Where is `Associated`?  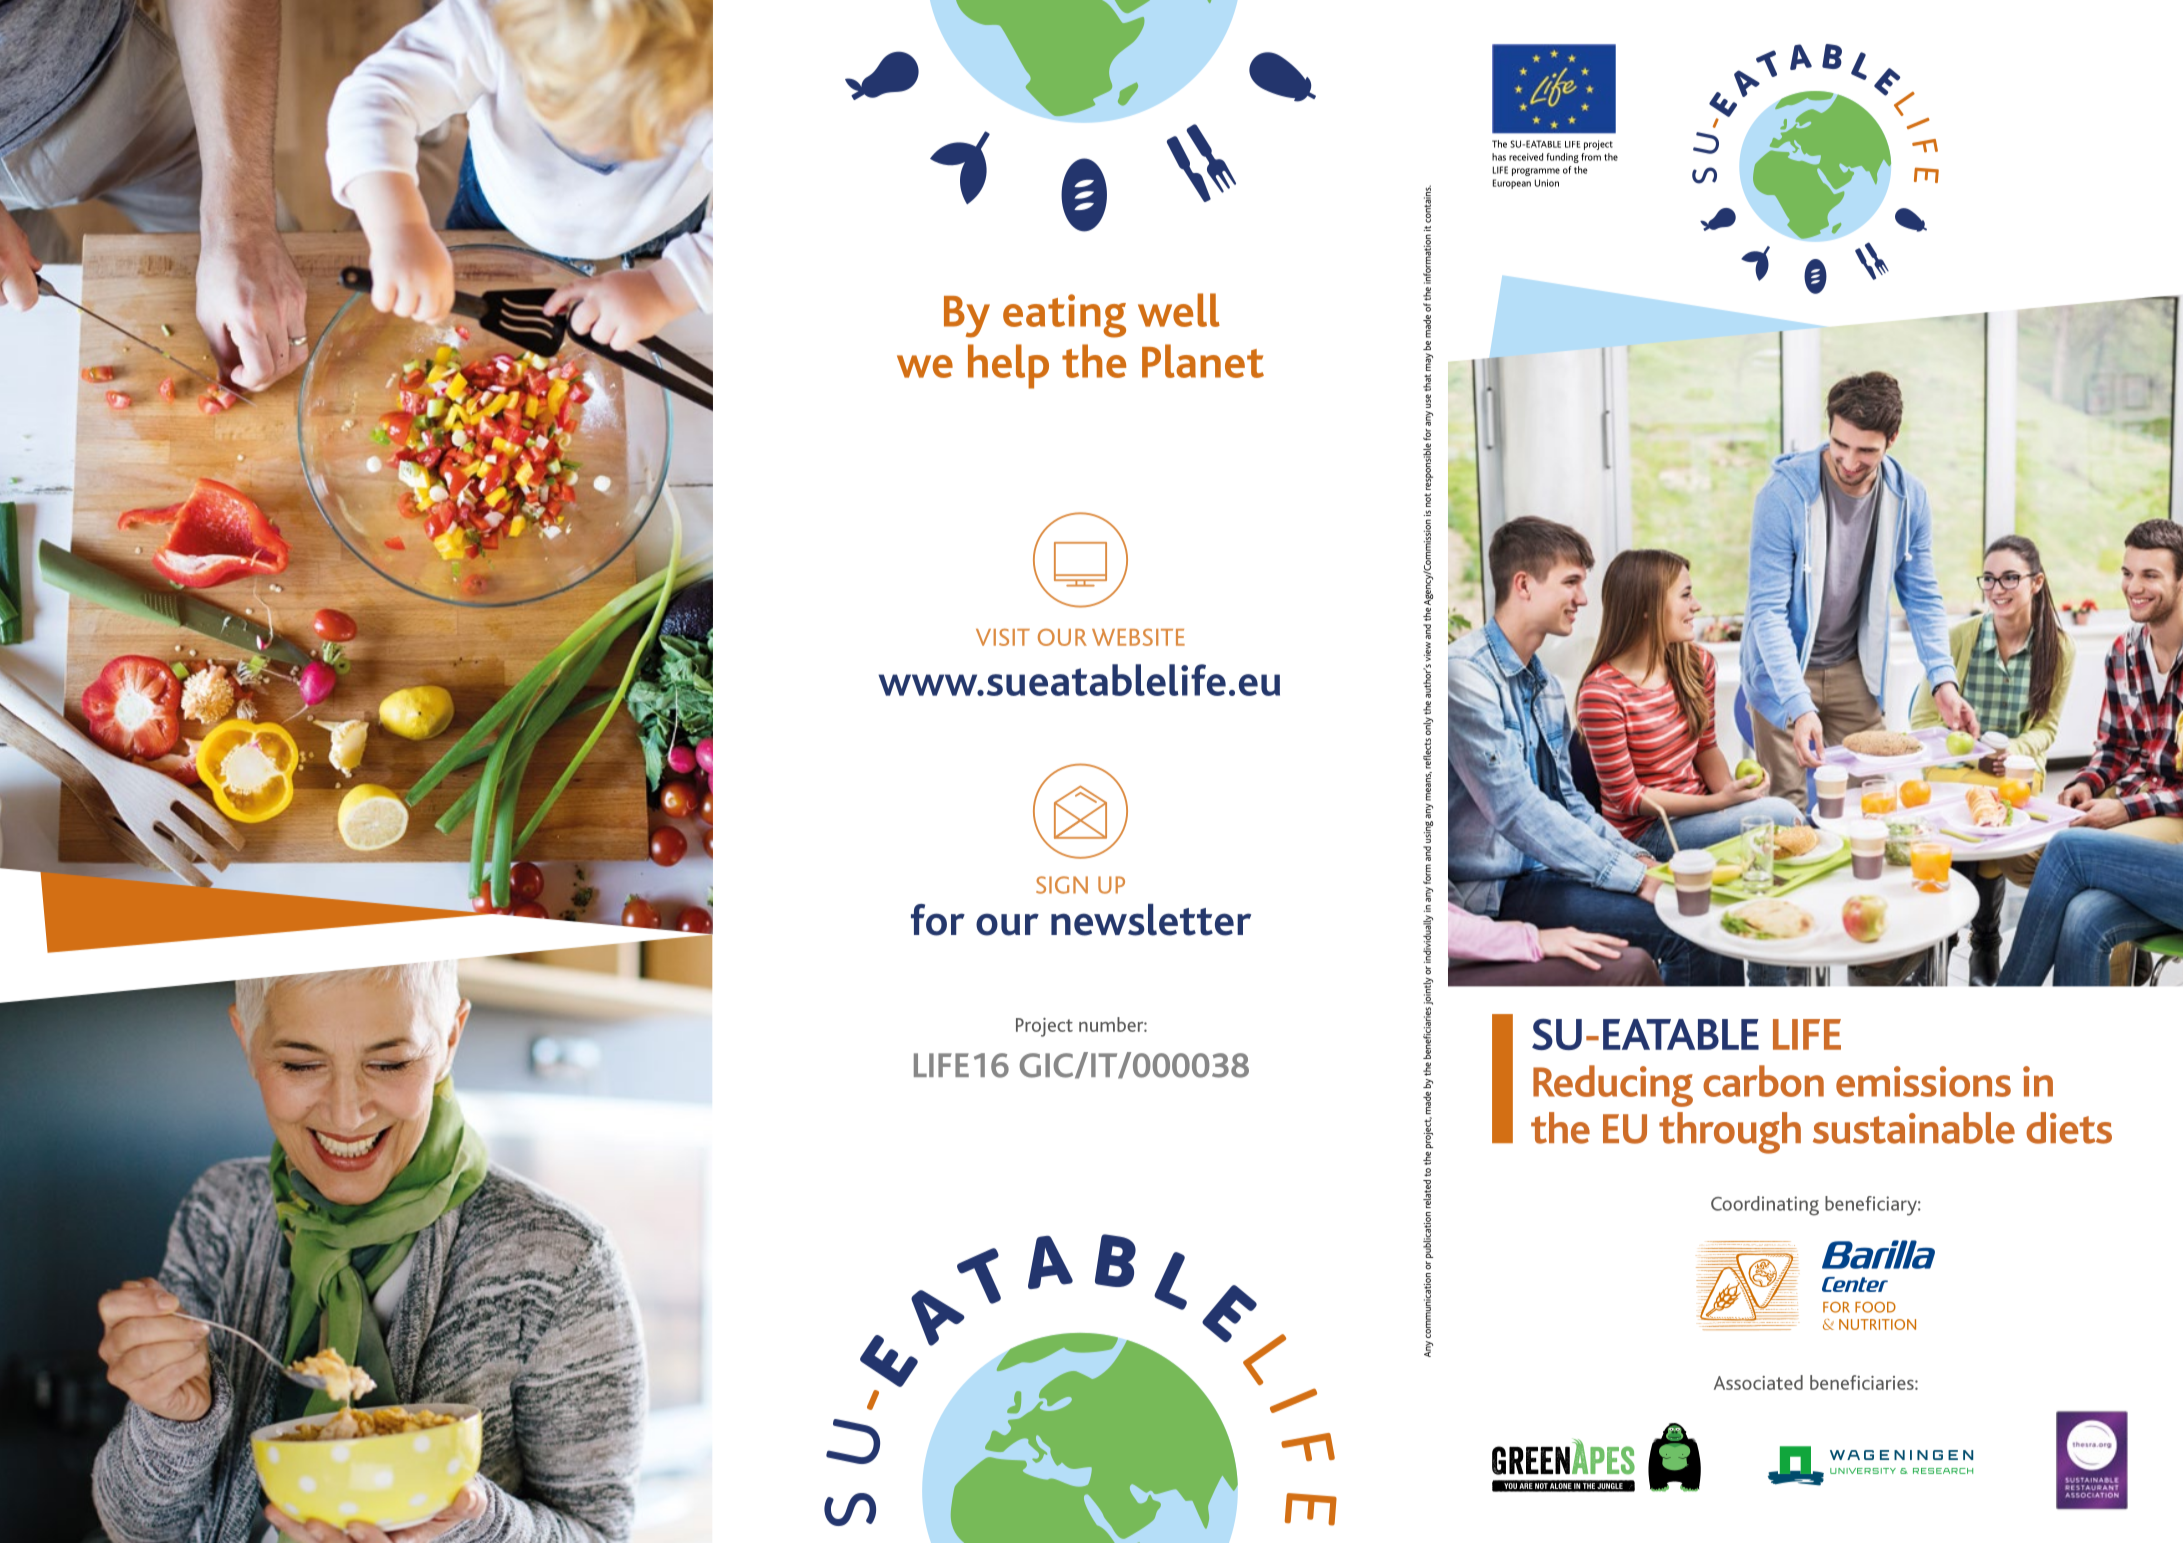
Associated is located at coordinates (1758, 1382).
